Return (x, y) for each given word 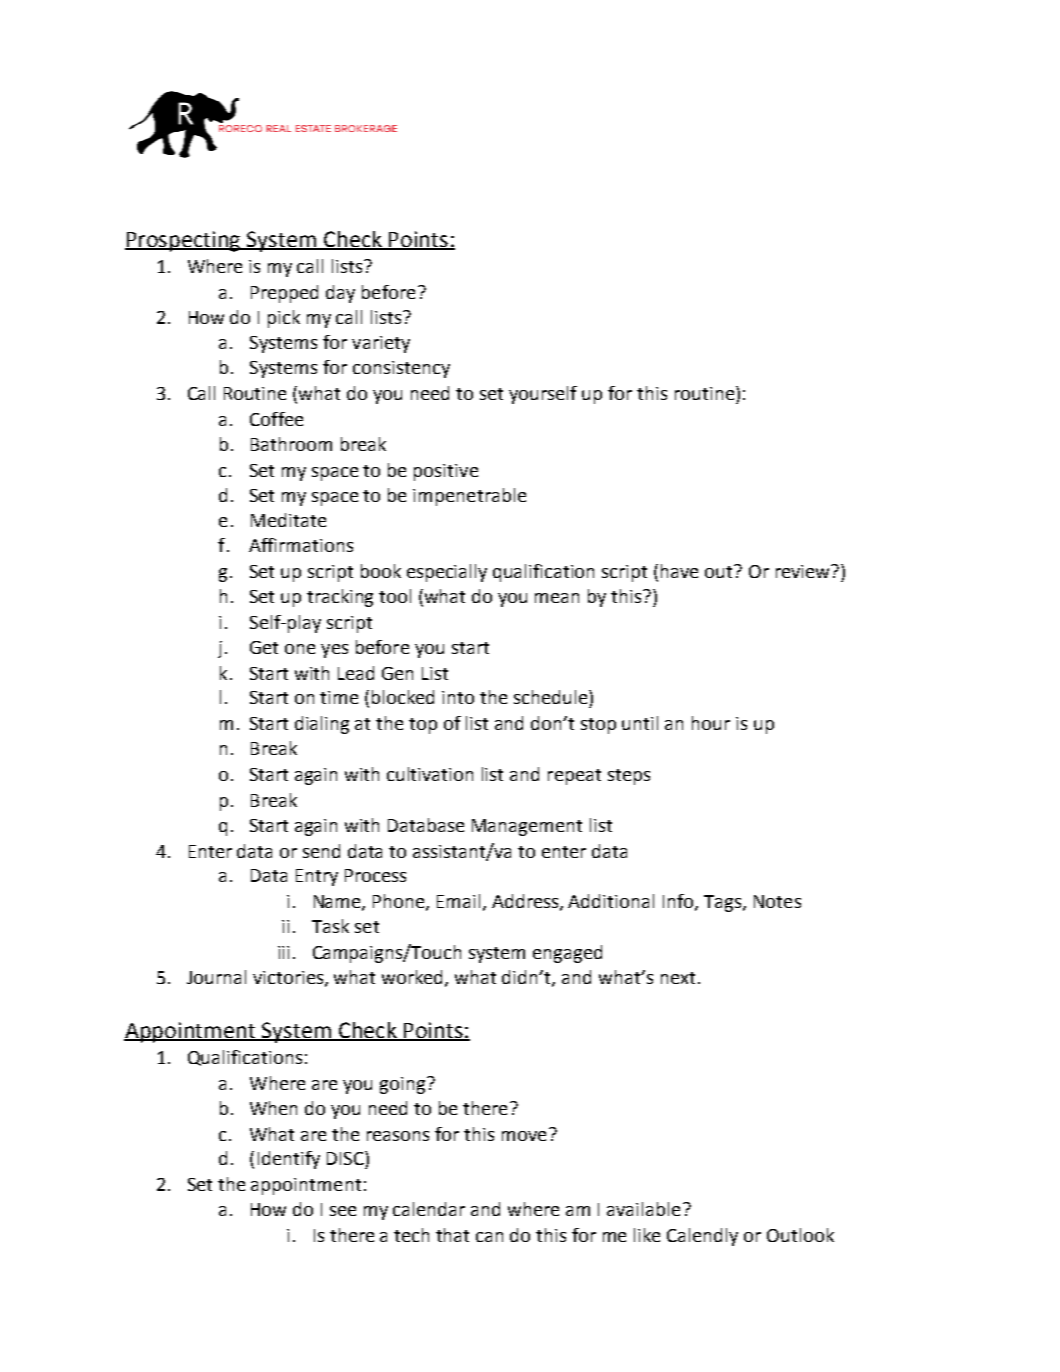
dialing (322, 725)
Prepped (284, 294)
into (458, 697)
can (489, 1237)
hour (711, 723)
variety (381, 344)
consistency (401, 369)
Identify (289, 1160)
